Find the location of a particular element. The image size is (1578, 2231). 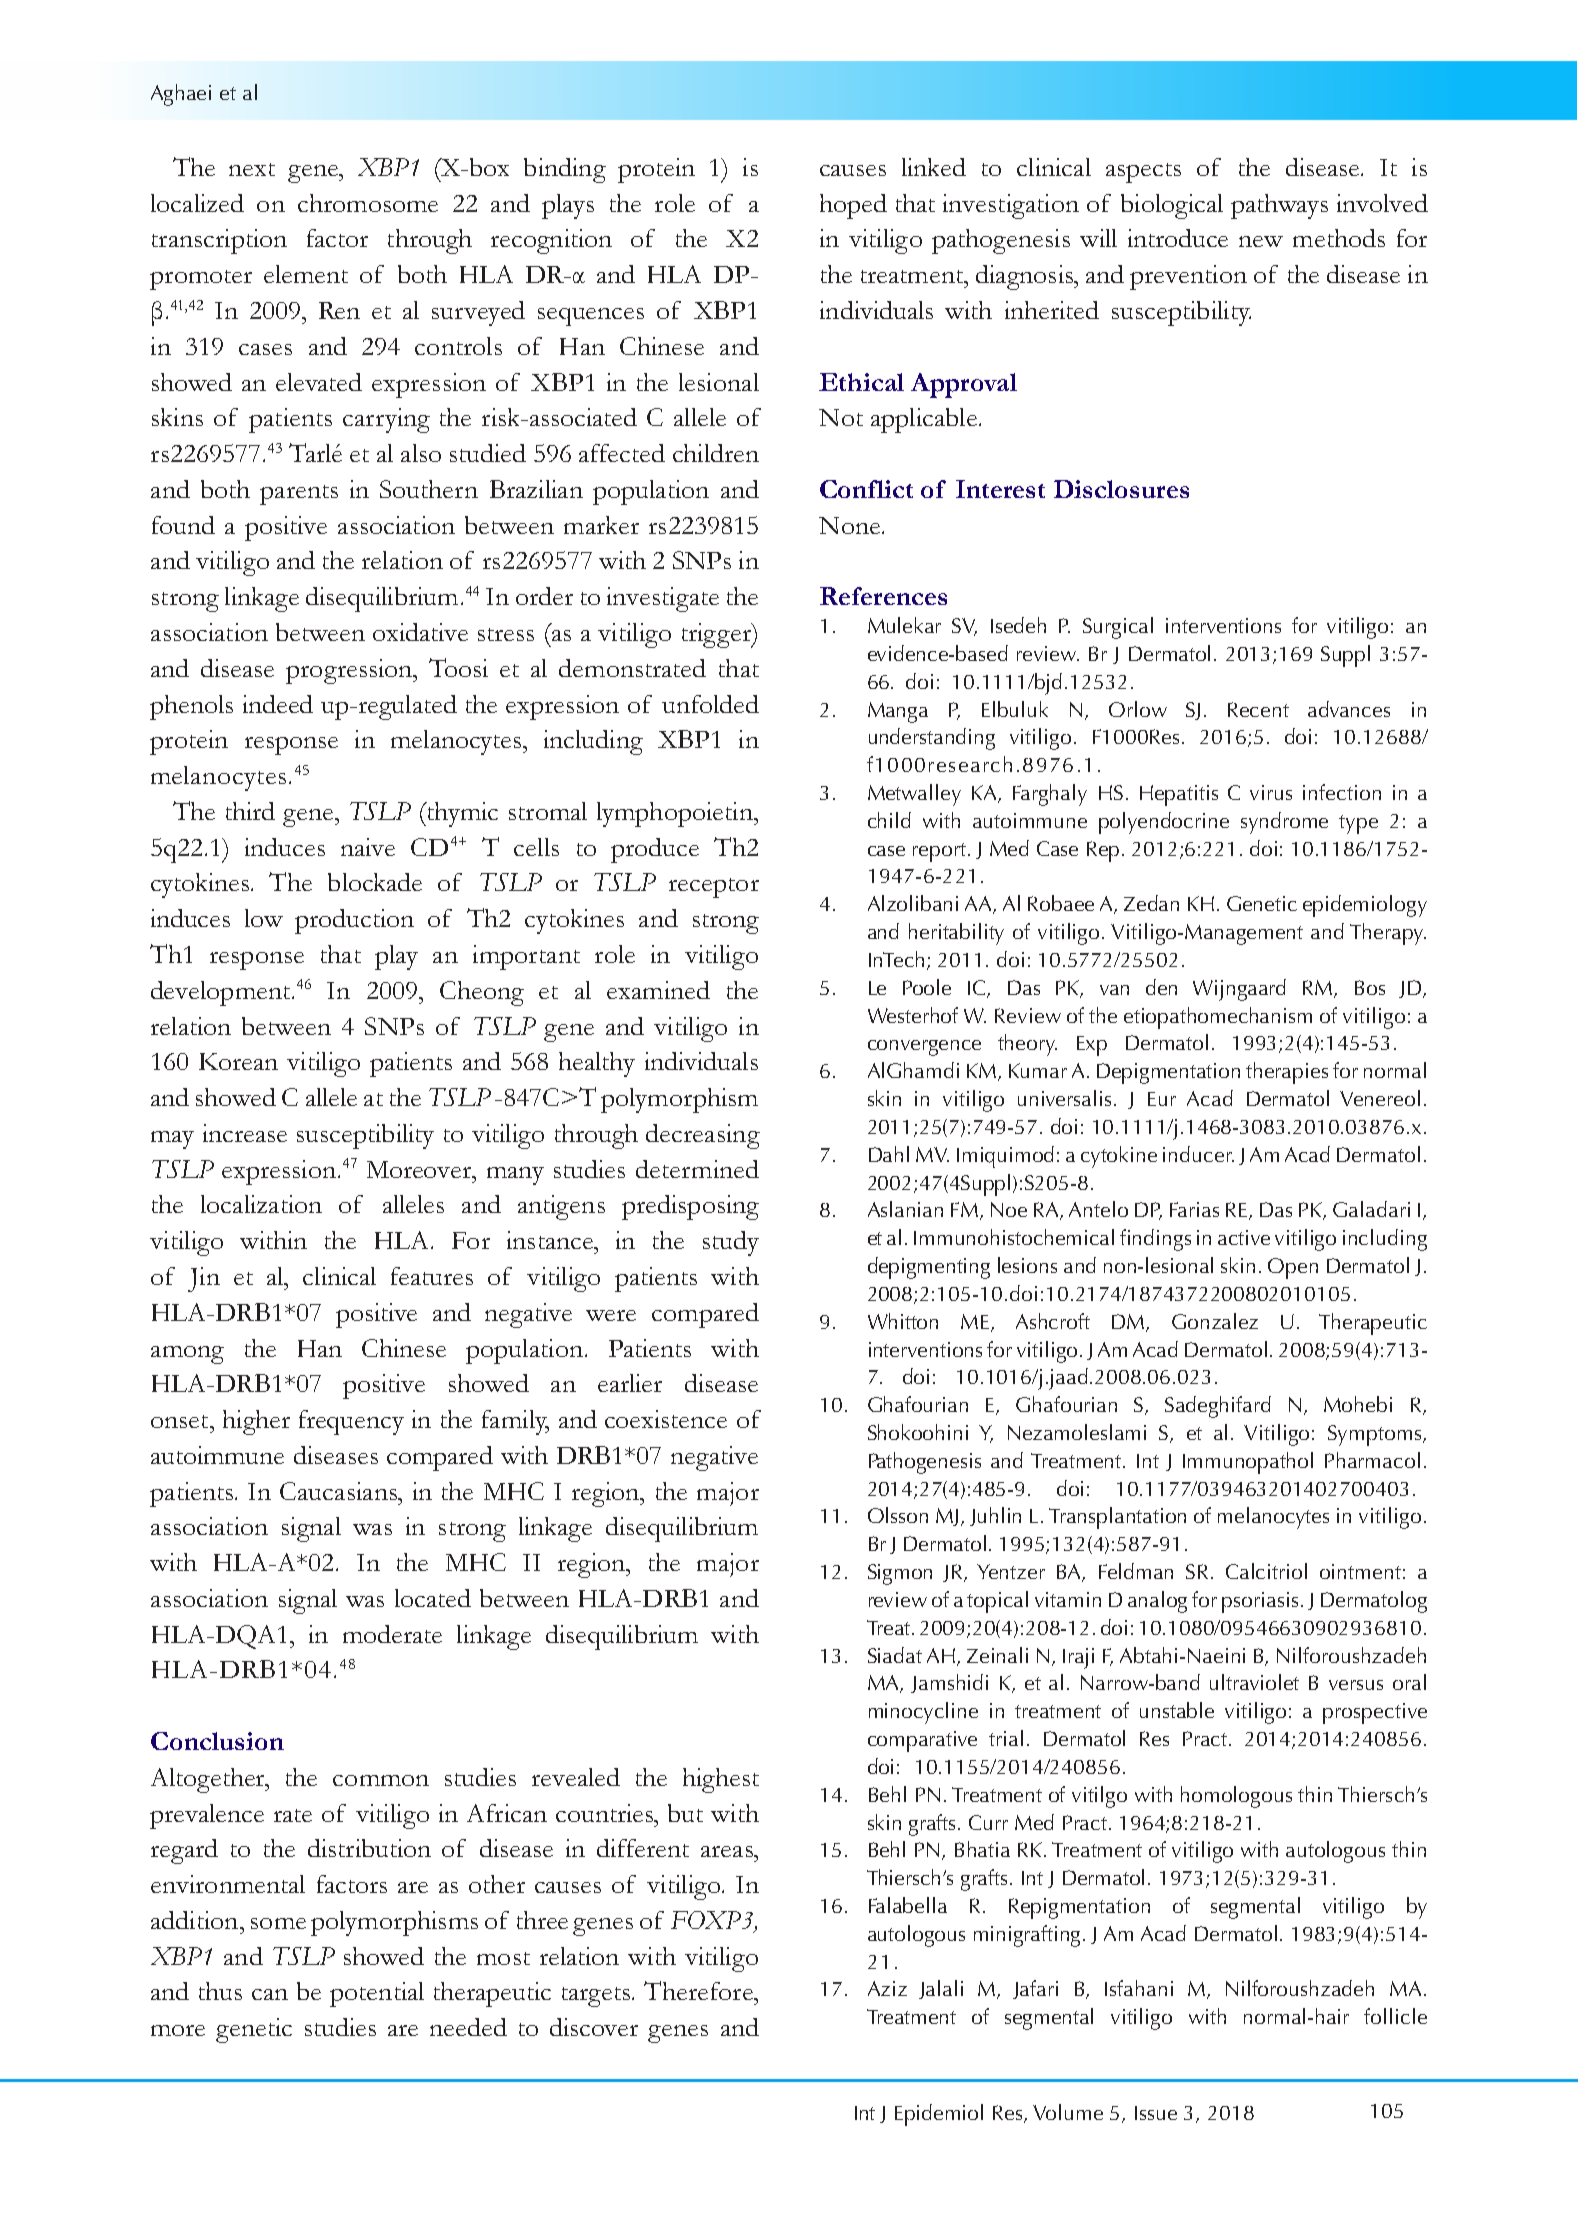

increase is located at coordinates (245, 1133).
